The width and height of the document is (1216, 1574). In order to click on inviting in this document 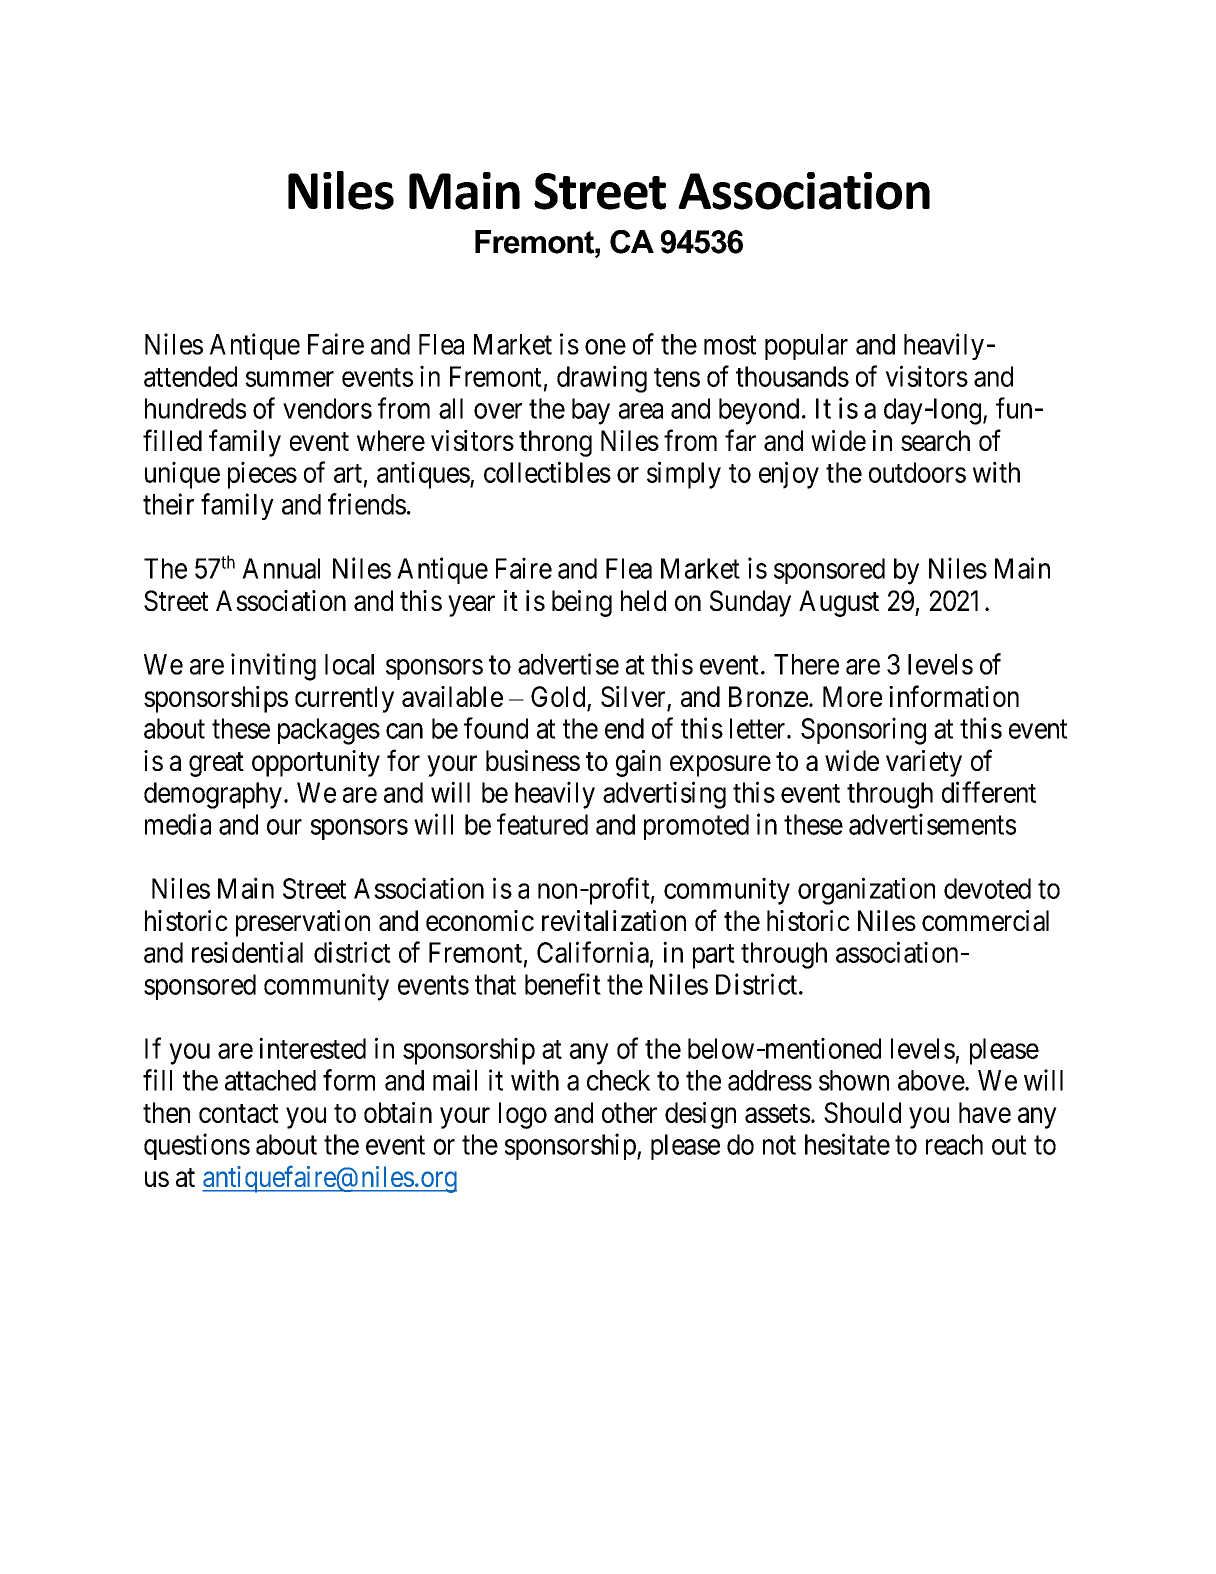, I will do `click(273, 667)`.
